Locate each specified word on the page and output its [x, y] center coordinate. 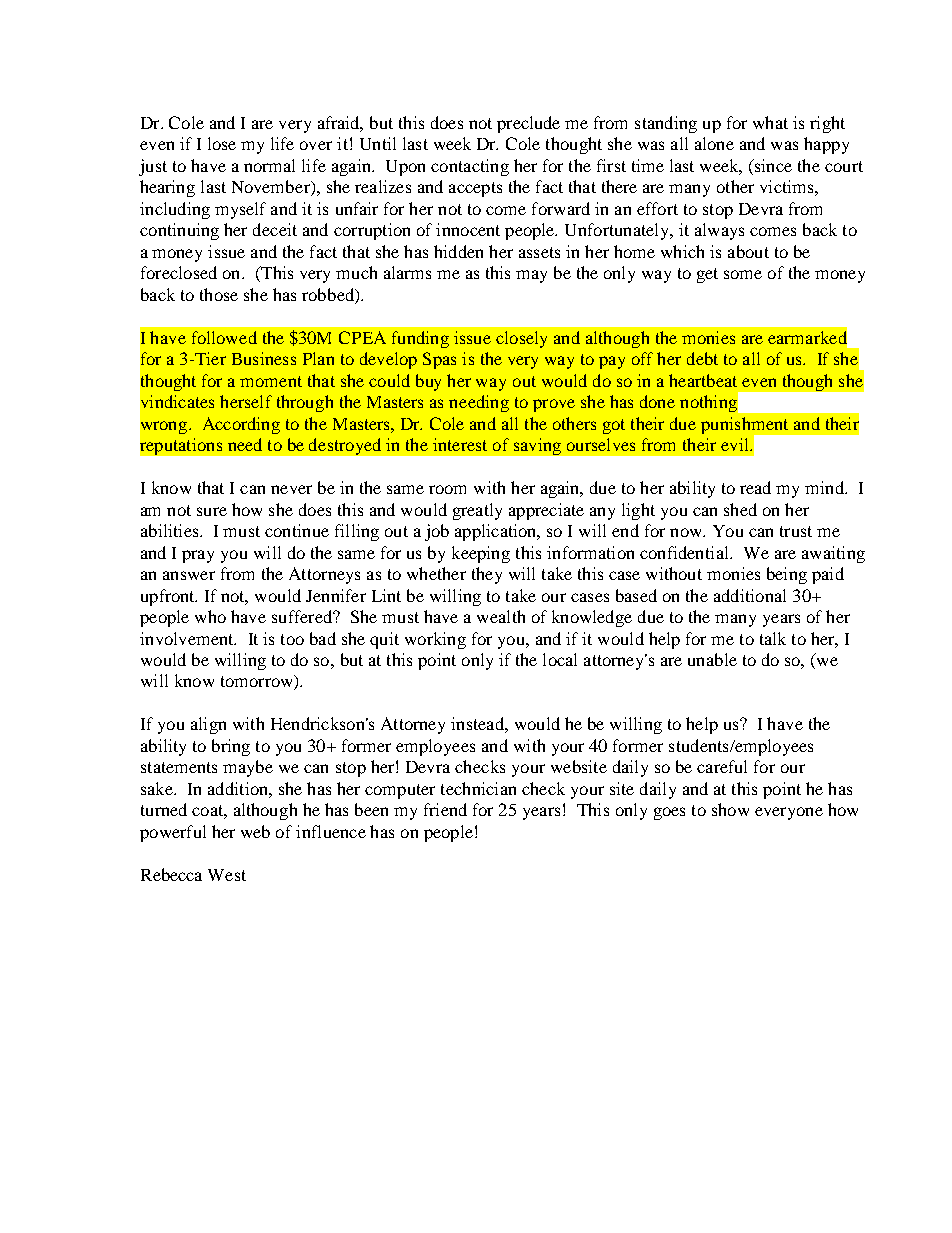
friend [445, 809]
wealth [501, 616]
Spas [439, 360]
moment [271, 381]
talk [773, 638]
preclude [528, 124]
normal [269, 165]
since [772, 167]
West [227, 875]
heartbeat [703, 380]
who [210, 616]
